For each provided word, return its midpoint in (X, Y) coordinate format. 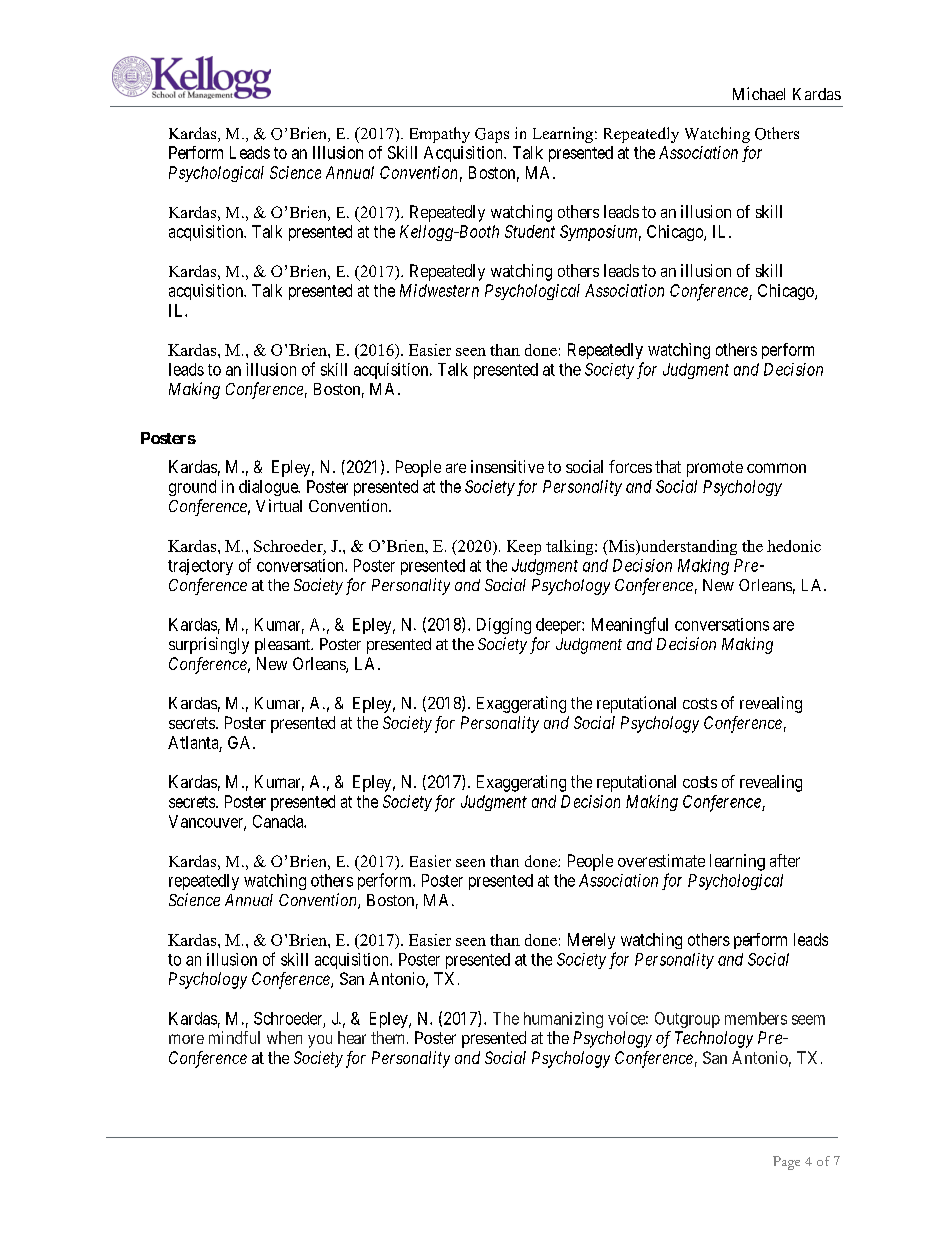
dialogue (269, 488)
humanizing (563, 1020)
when (284, 1037)
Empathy (440, 135)
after (785, 860)
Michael (759, 93)
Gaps (492, 135)
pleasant (284, 646)
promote (715, 469)
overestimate (661, 860)
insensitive (507, 466)
